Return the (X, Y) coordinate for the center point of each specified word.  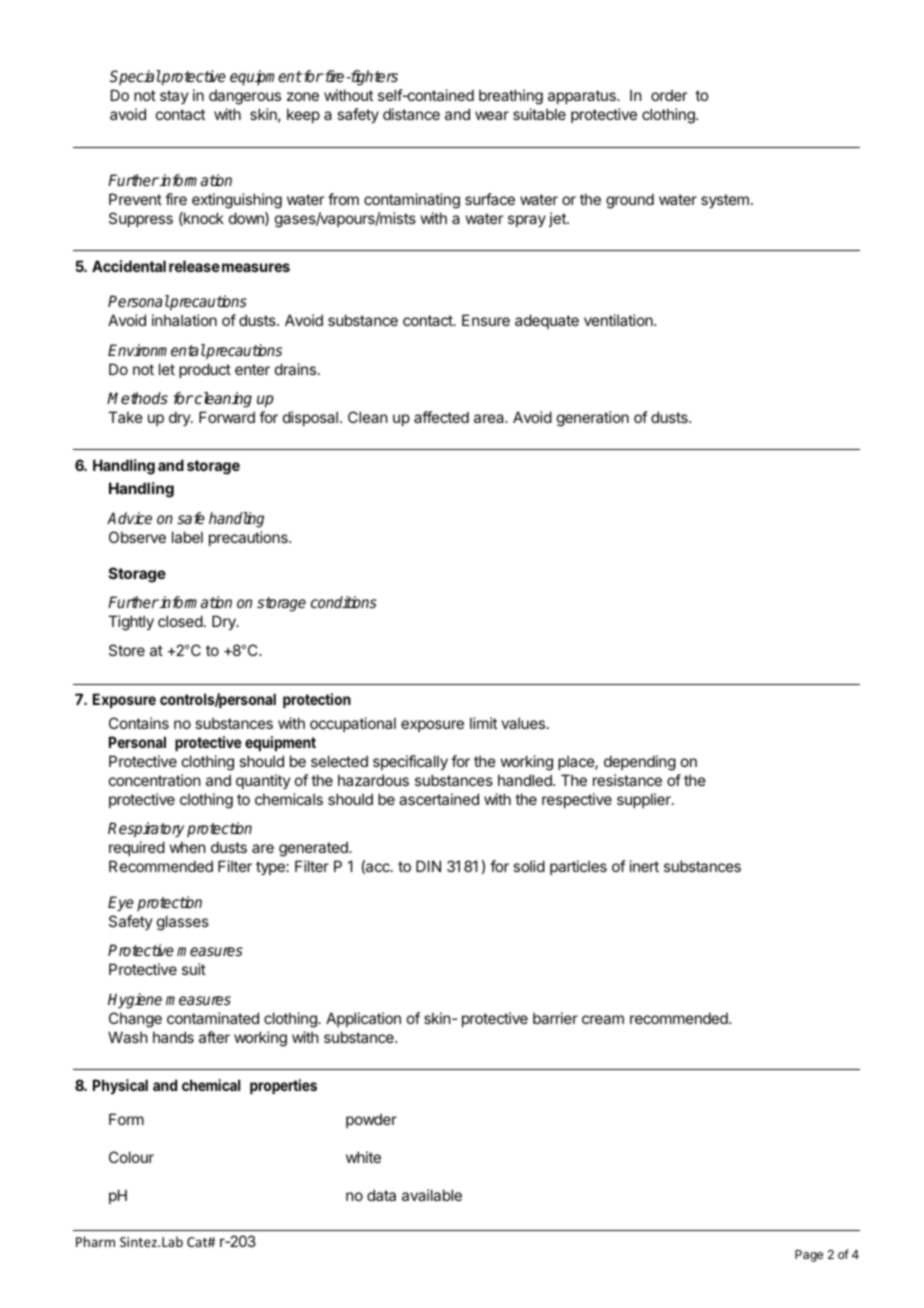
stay (174, 97)
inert (644, 866)
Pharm (95, 1241)
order (669, 95)
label (187, 537)
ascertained (439, 799)
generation (593, 419)
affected (441, 417)
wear (492, 115)
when (187, 847)
